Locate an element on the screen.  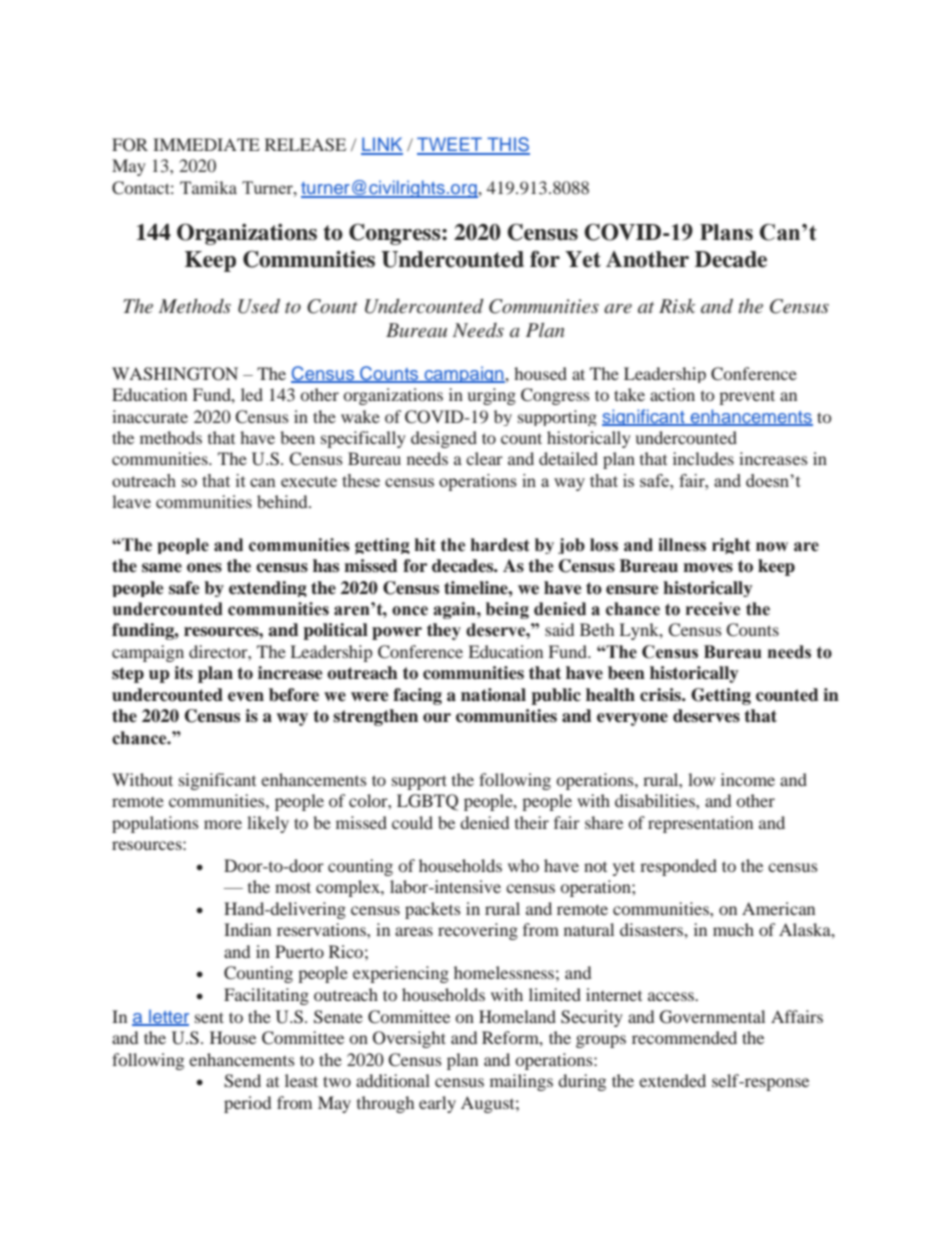
early is located at coordinates (437, 1104).
